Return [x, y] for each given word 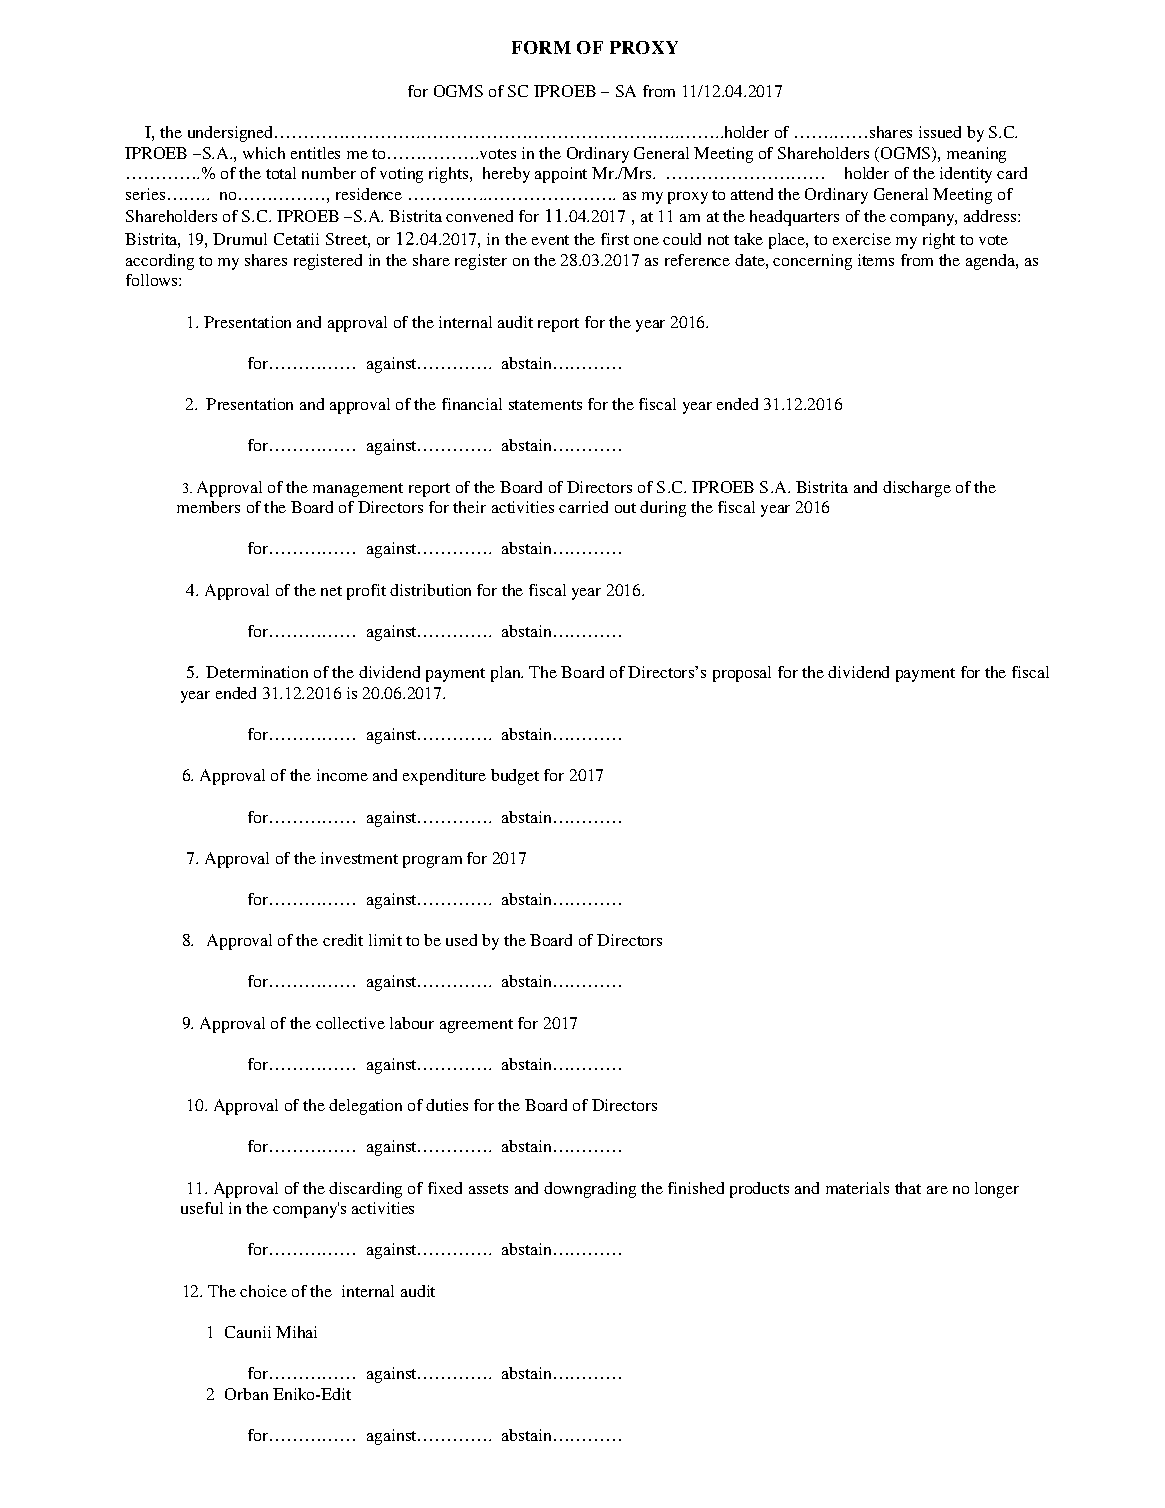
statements [545, 405]
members [208, 507]
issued [940, 132]
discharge [917, 489]
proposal [742, 674]
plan [507, 674]
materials [857, 1188]
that [908, 1188]
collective [350, 1023]
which [264, 153]
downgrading [590, 1190]
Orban [246, 1394]
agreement [476, 1026]
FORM [541, 47]
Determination [257, 672]
